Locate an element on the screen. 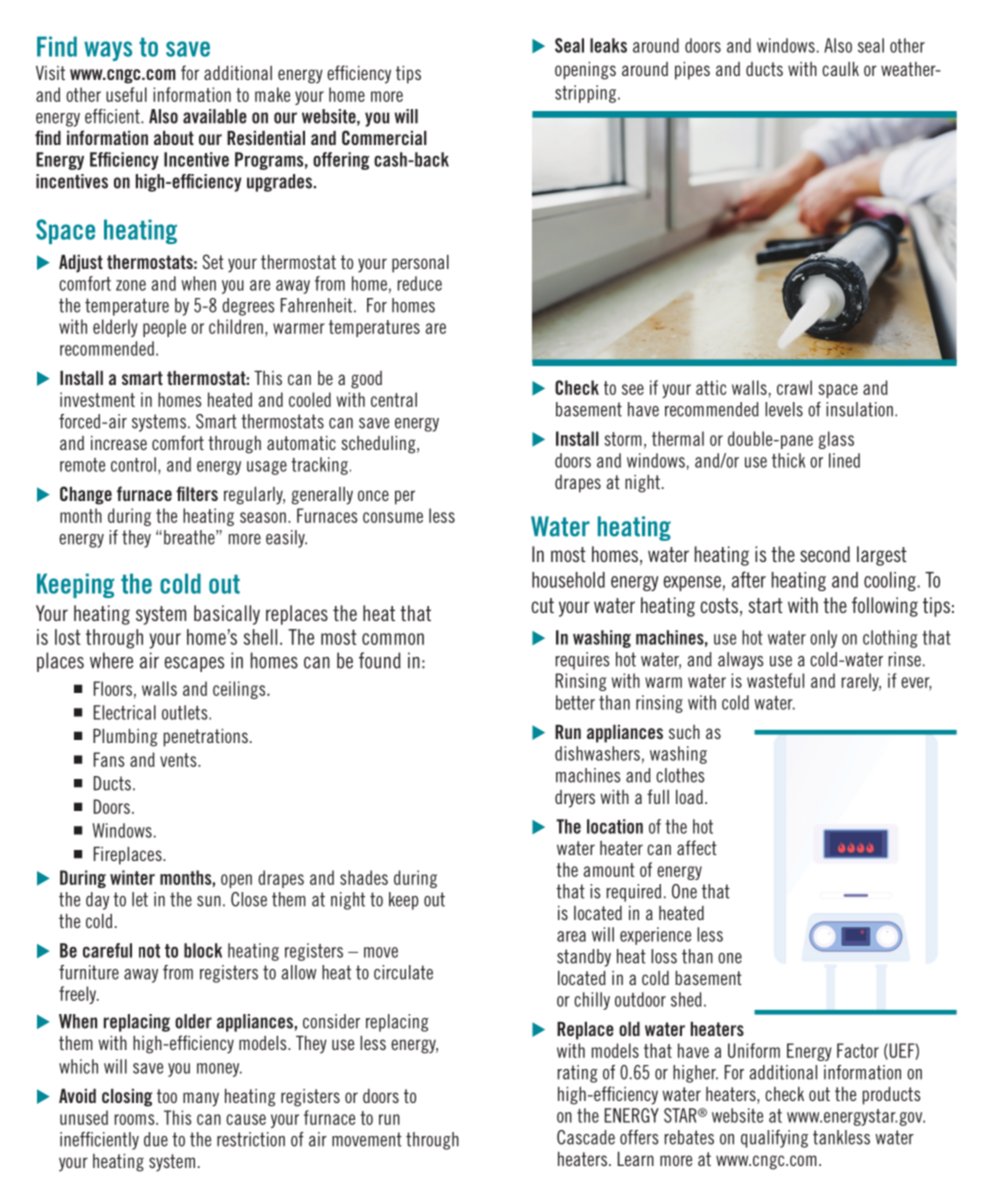 The image size is (991, 1204). caulk is located at coordinates (840, 69).
